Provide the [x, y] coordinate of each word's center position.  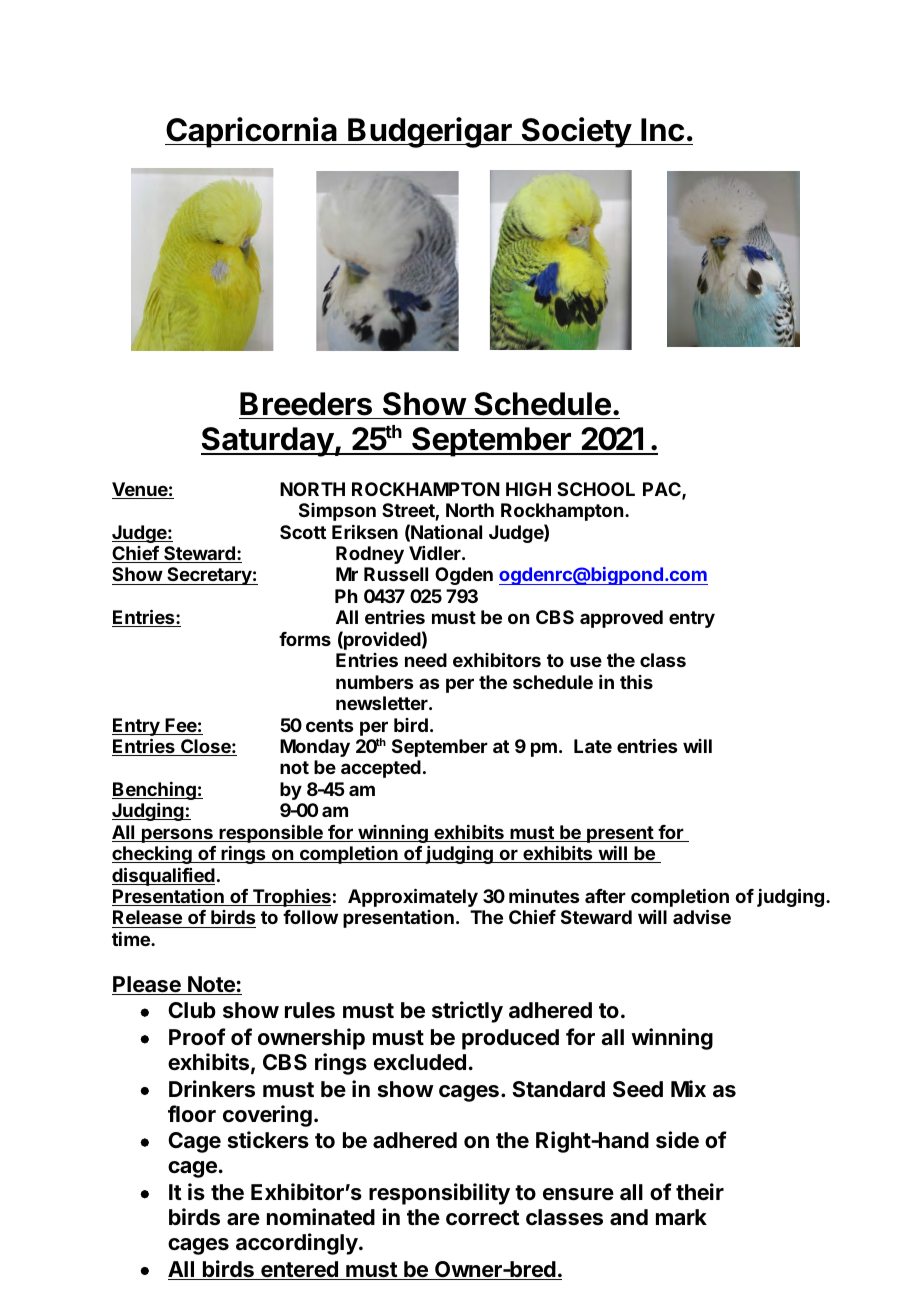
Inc [662, 130]
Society [576, 132]
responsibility [439, 1194]
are [243, 1219]
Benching [155, 791]
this [636, 682]
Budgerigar [430, 132]
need [426, 660]
